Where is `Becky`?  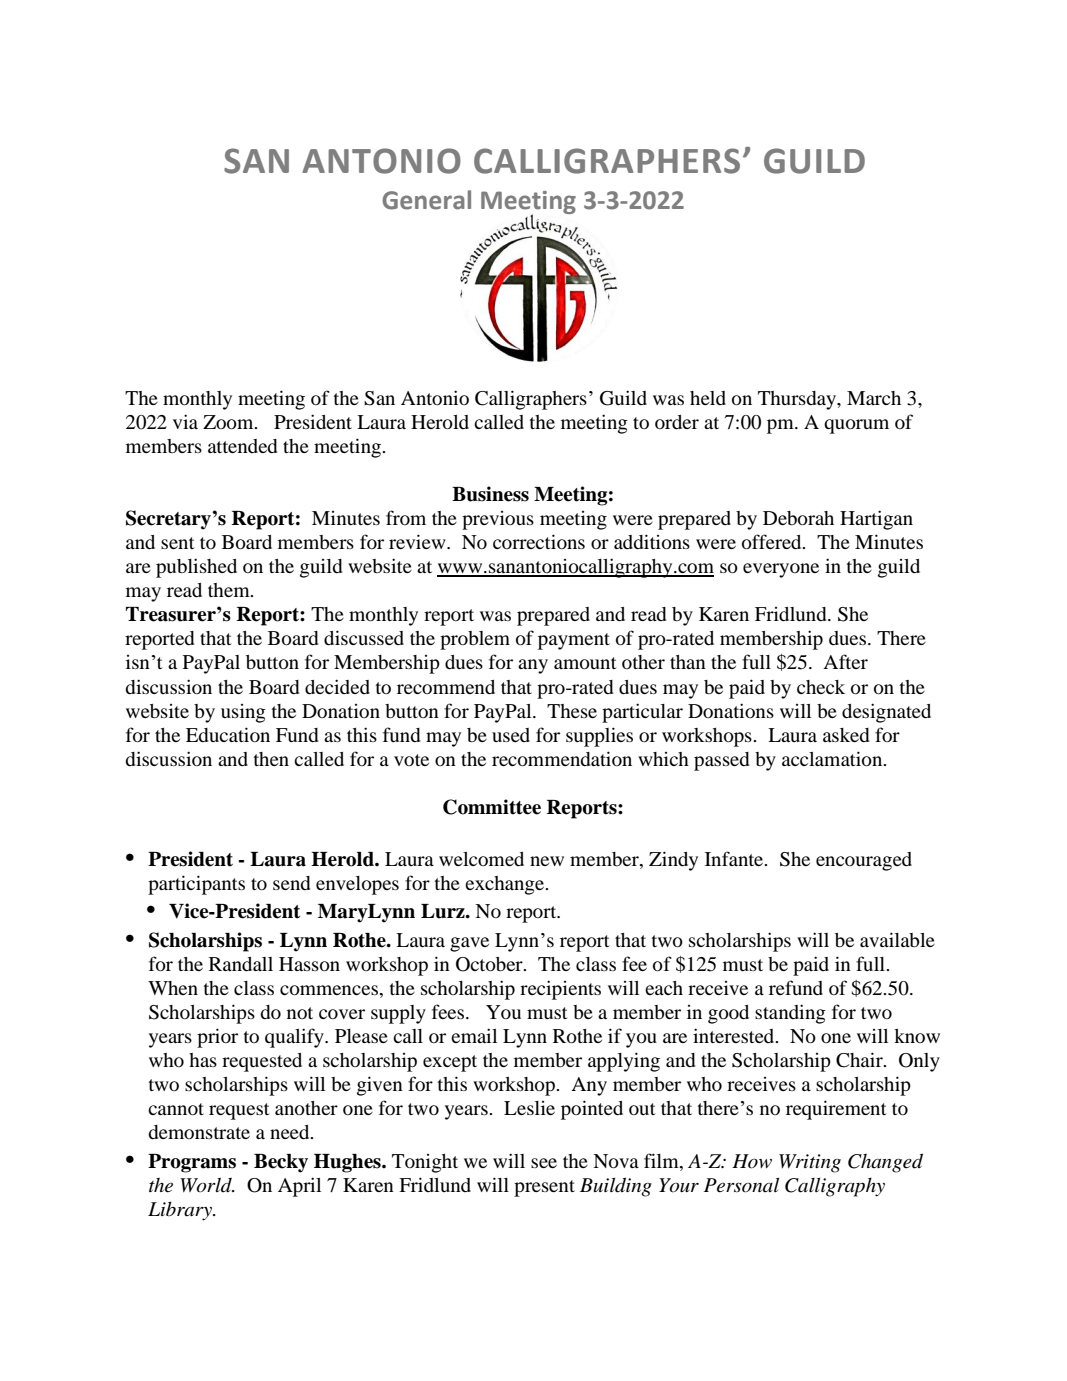
Becky is located at coordinates (281, 1163).
